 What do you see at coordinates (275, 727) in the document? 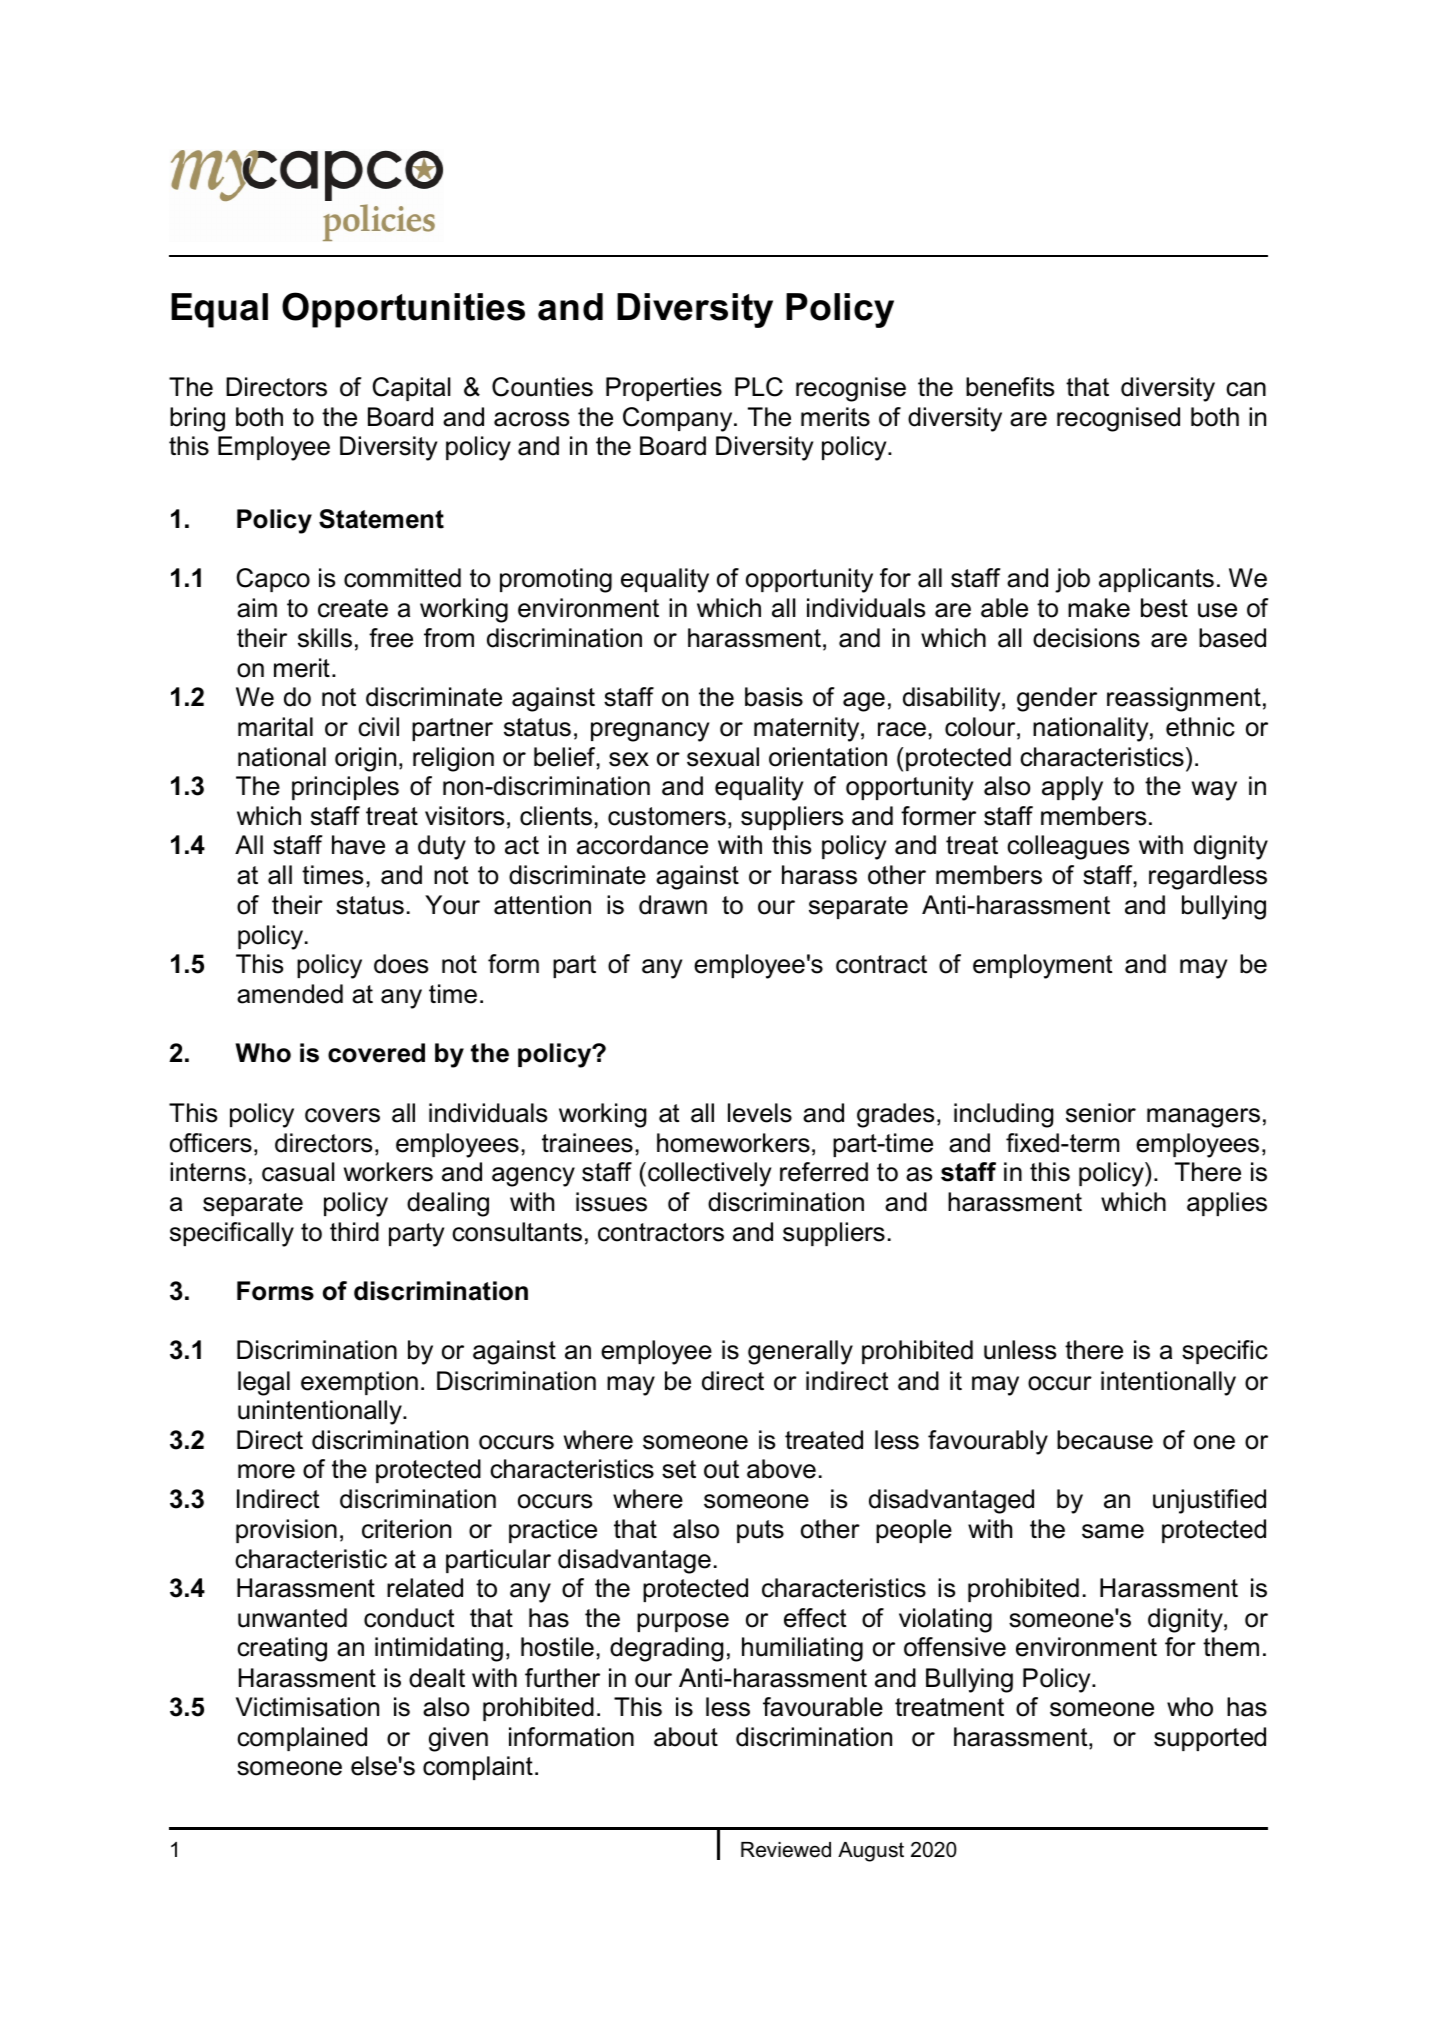
I see `marital` at bounding box center [275, 727].
